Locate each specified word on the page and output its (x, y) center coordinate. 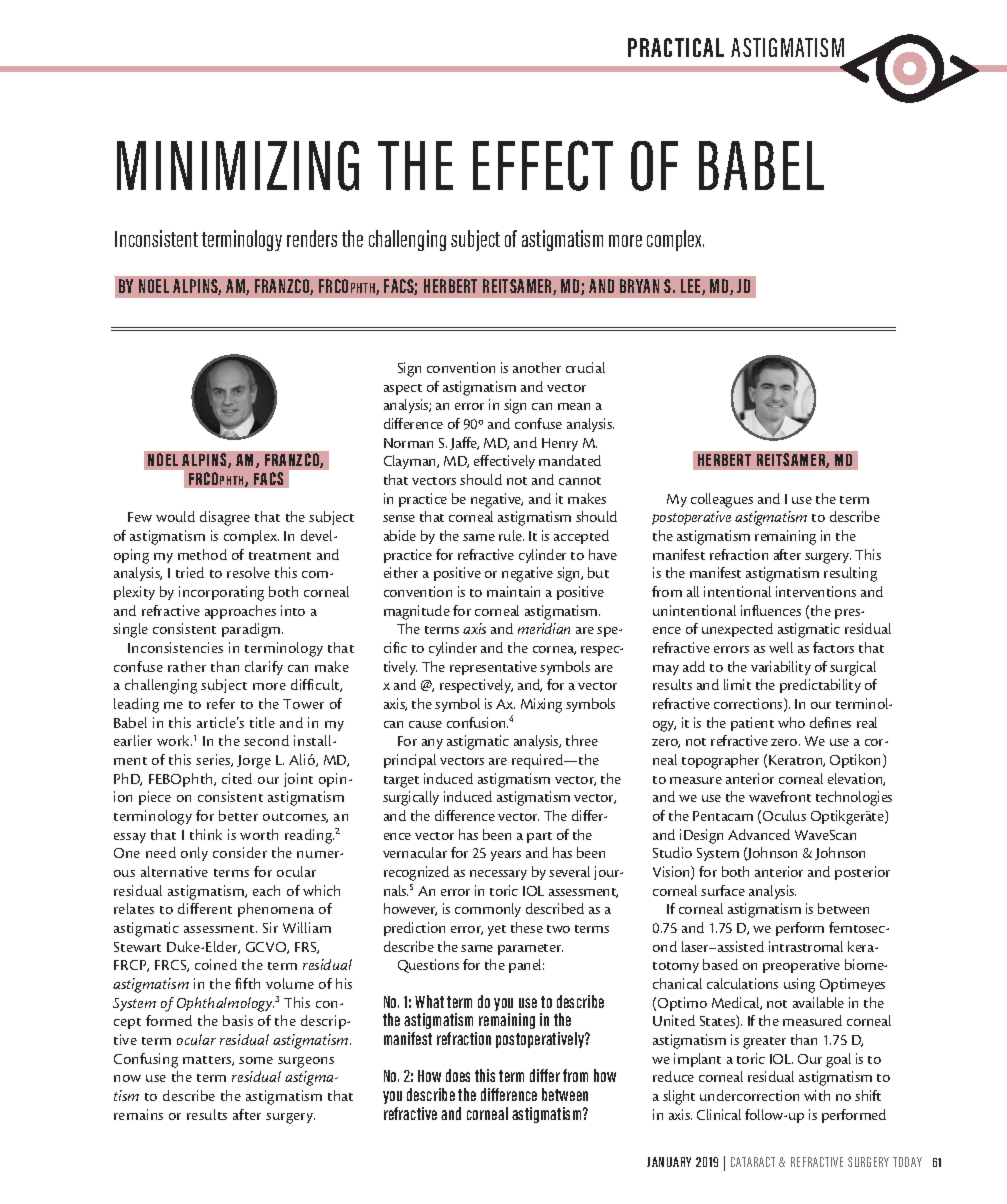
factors (833, 647)
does (458, 1075)
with (817, 1095)
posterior (862, 873)
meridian (544, 628)
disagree (225, 518)
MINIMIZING (238, 166)
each (266, 890)
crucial (585, 367)
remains (138, 1114)
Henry (560, 444)
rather (187, 666)
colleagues (722, 500)
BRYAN (639, 286)
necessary (498, 875)
